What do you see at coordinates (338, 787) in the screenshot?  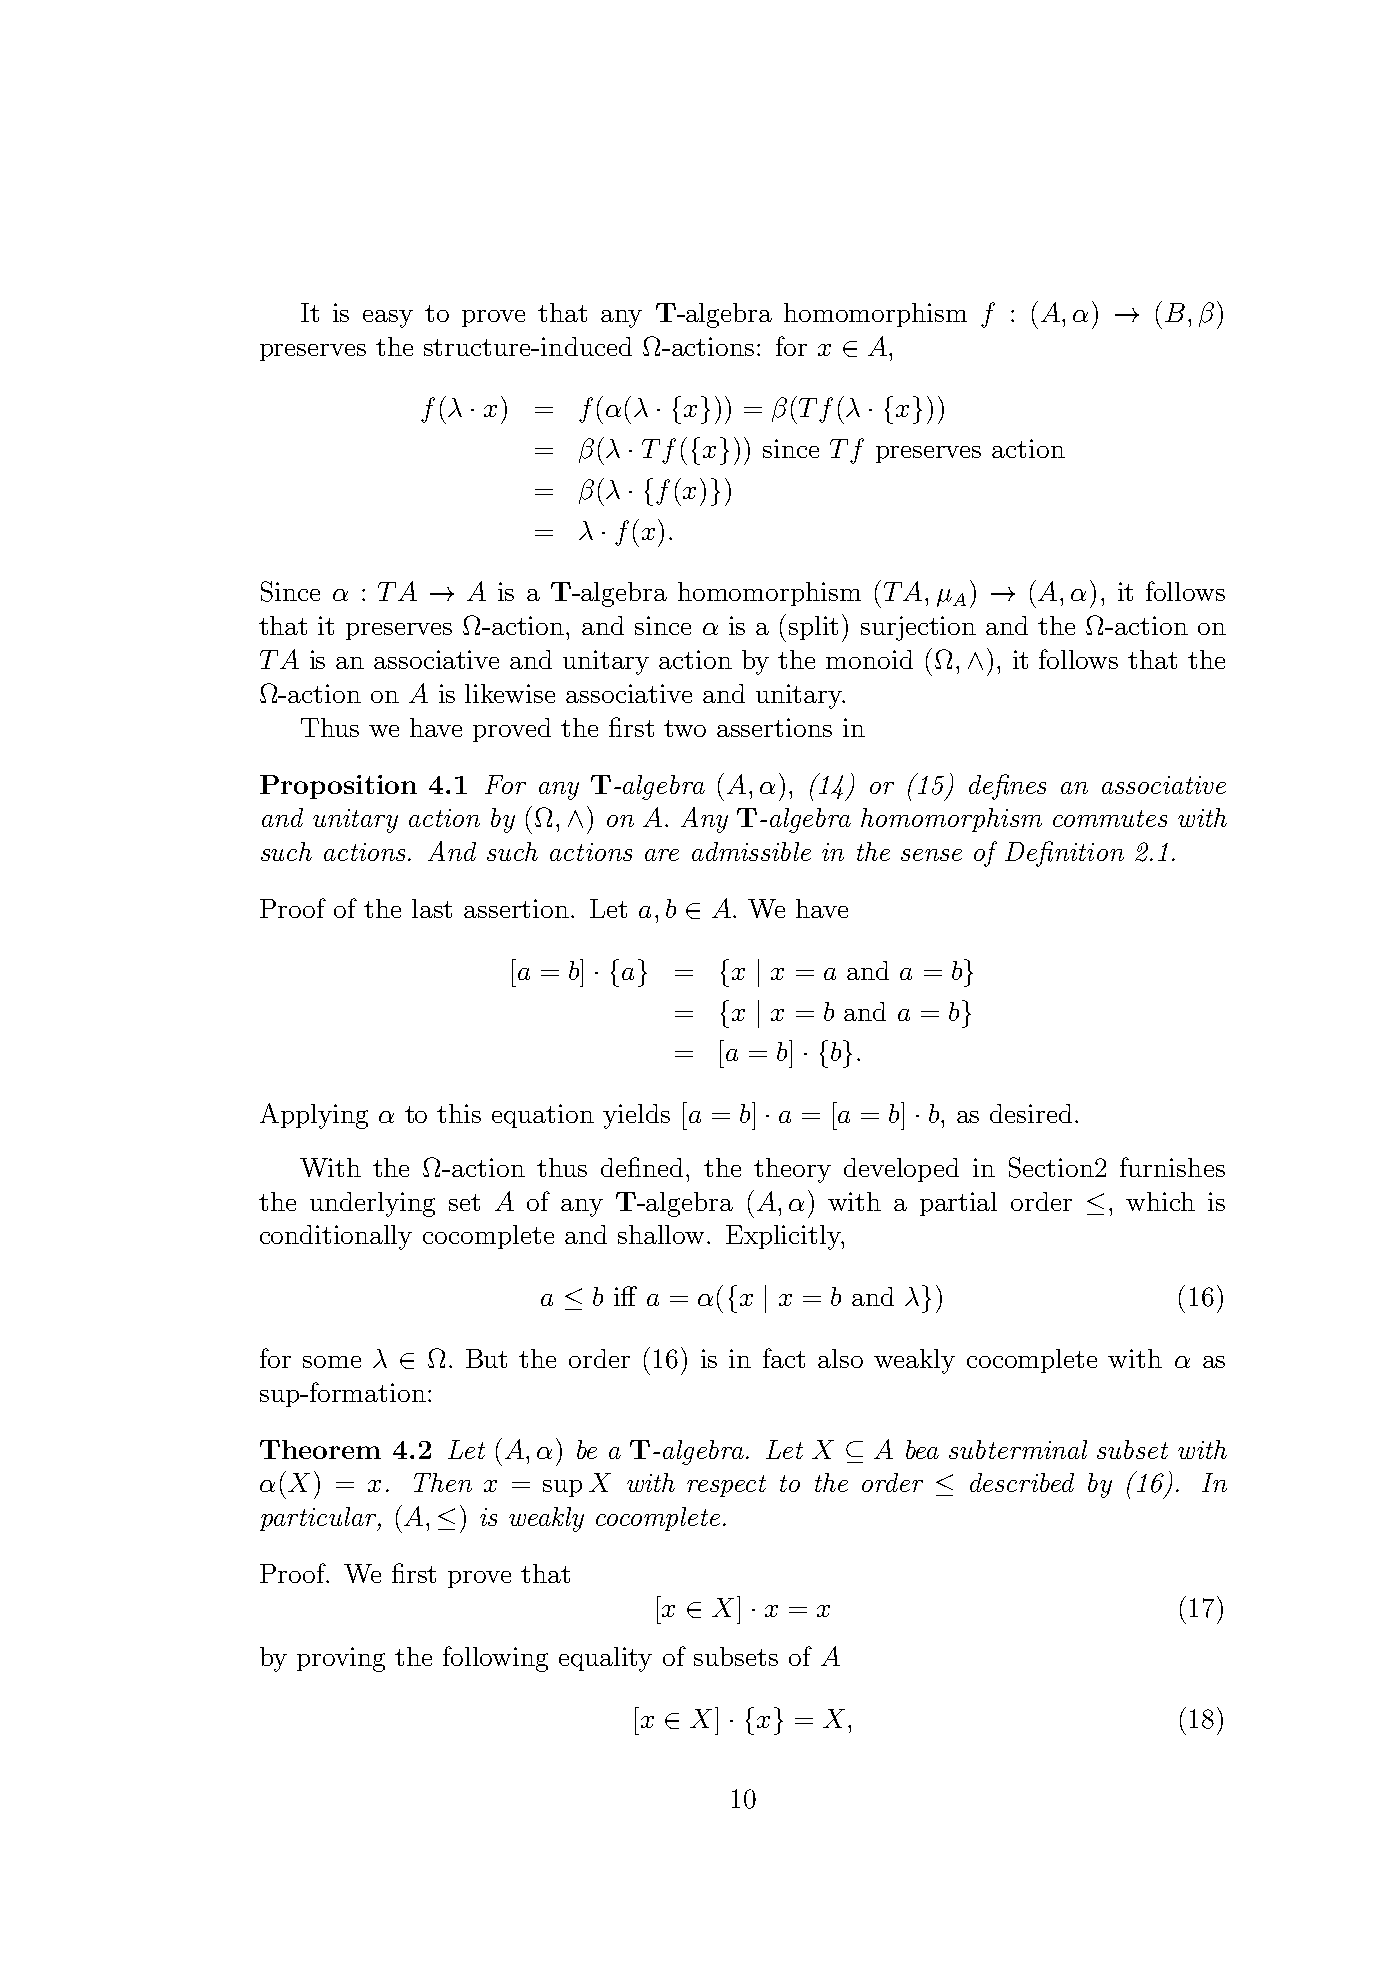 I see `Proposition` at bounding box center [338, 787].
